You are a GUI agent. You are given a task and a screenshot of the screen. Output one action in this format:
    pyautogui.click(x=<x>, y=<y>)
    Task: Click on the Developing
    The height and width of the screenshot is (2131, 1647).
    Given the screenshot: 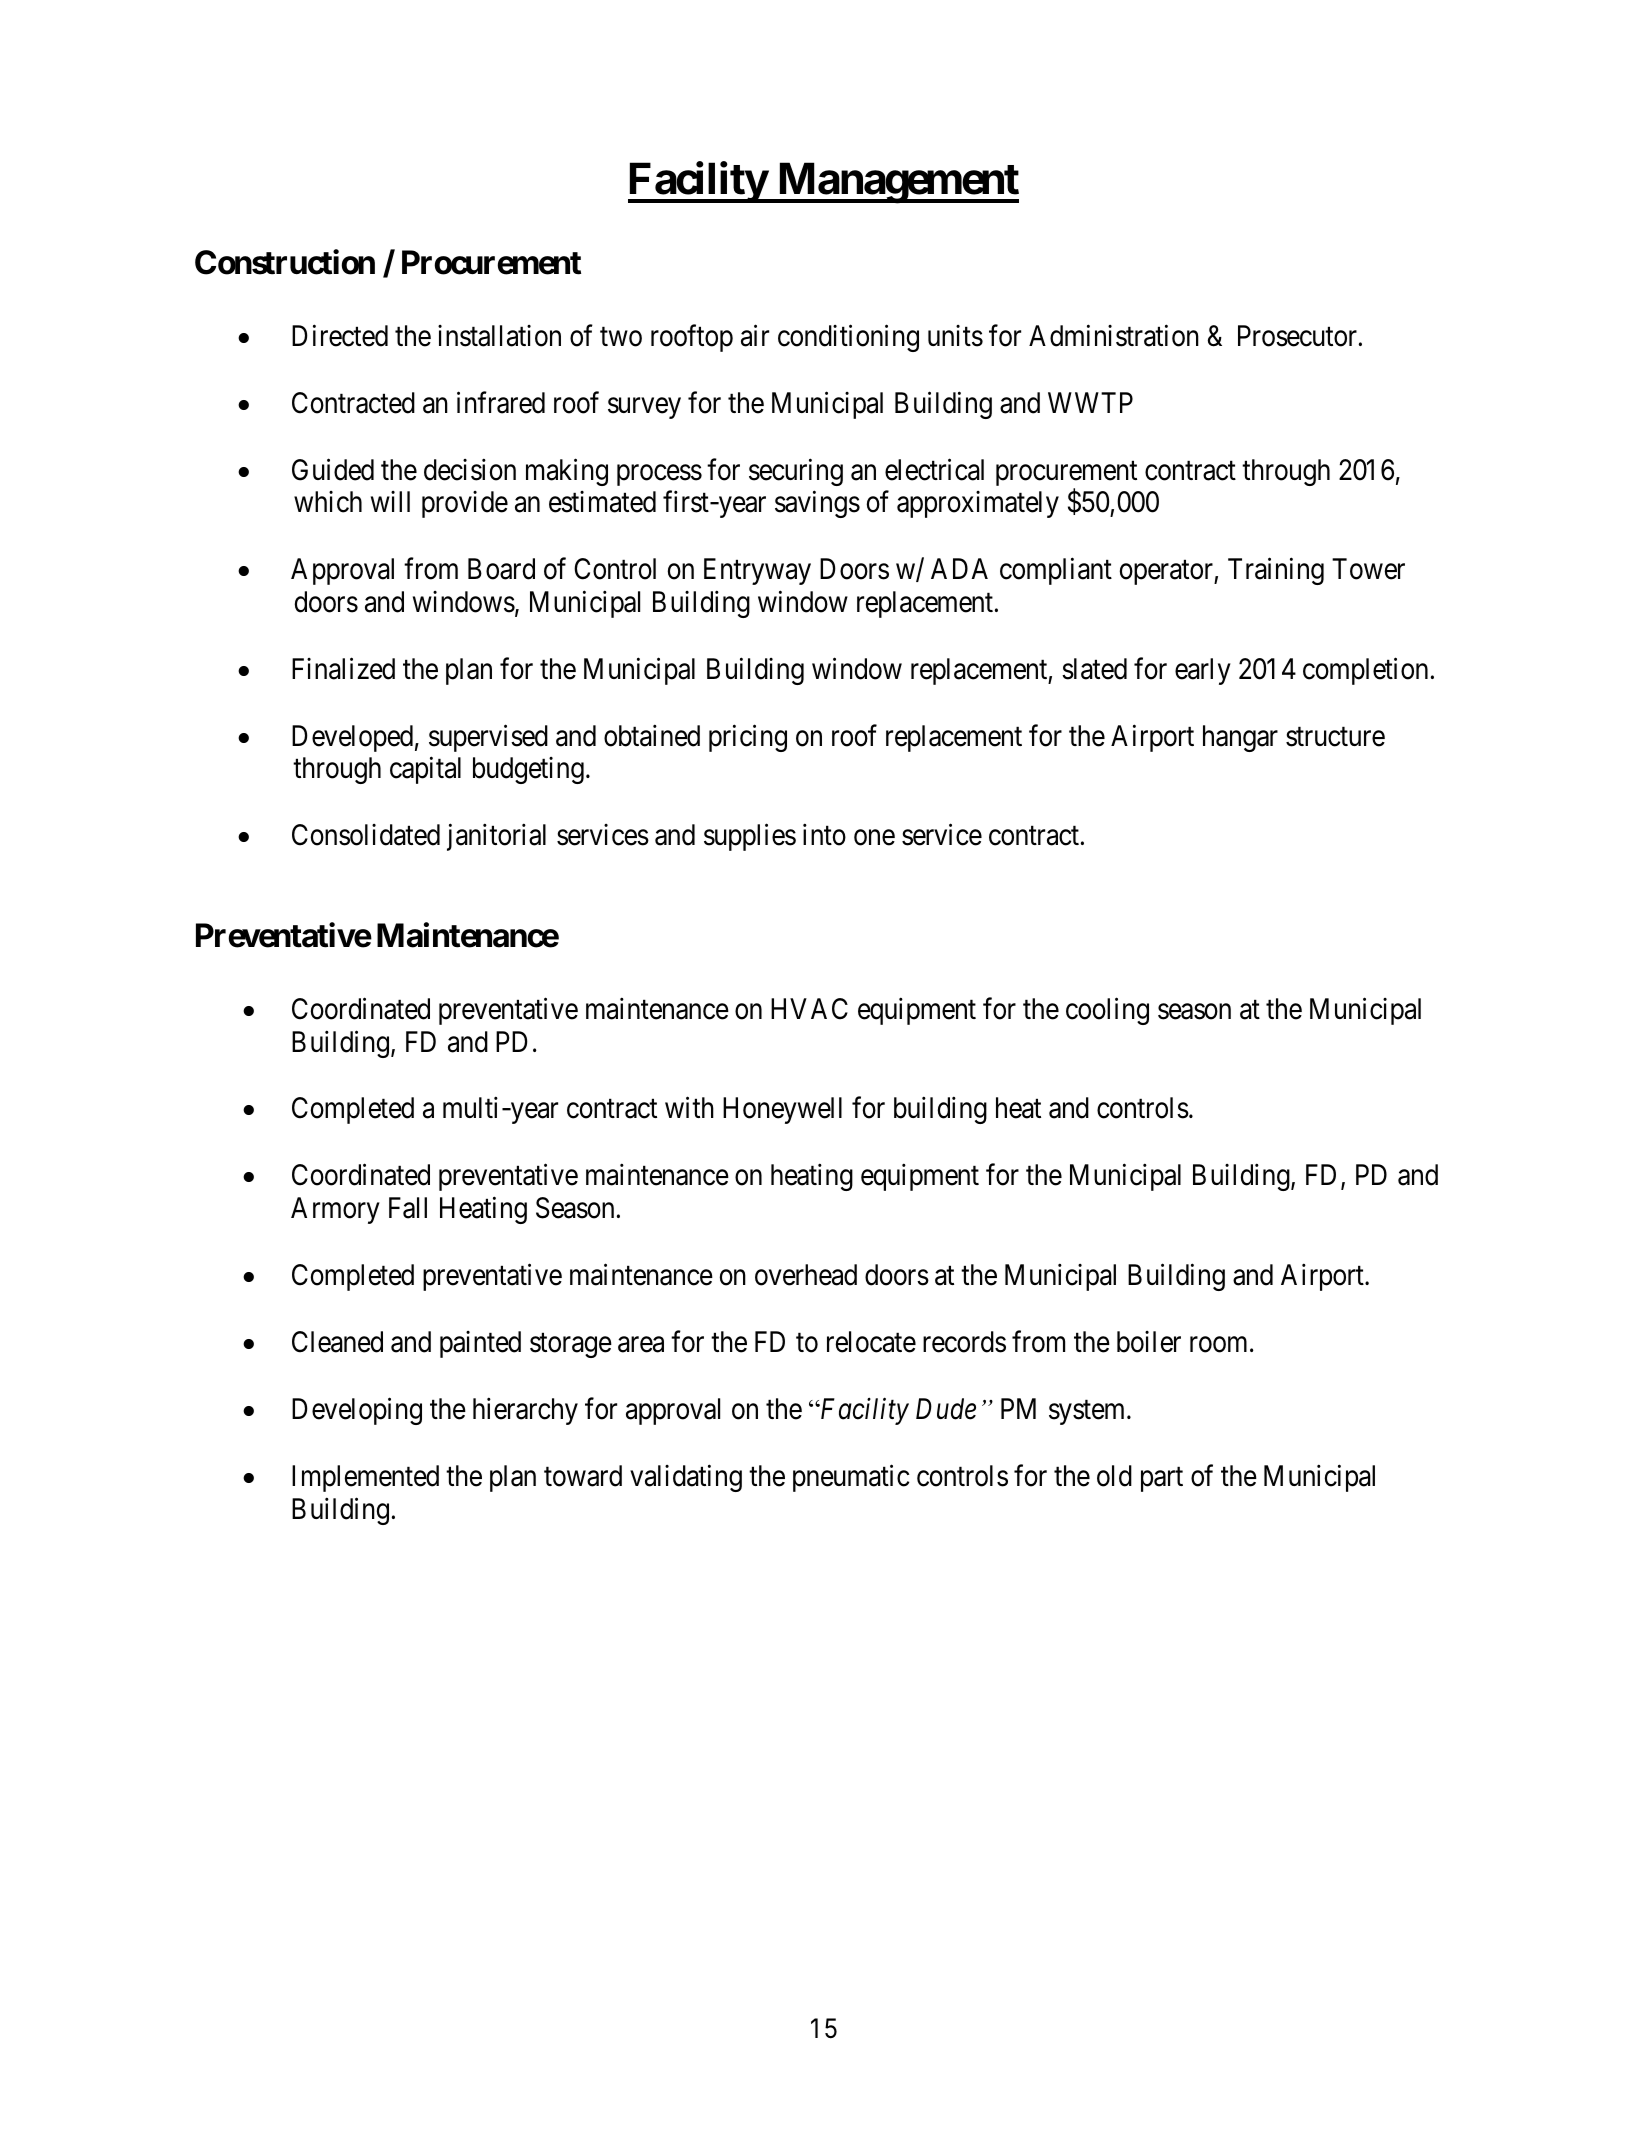 What is the action you would take?
    pyautogui.click(x=357, y=1411)
